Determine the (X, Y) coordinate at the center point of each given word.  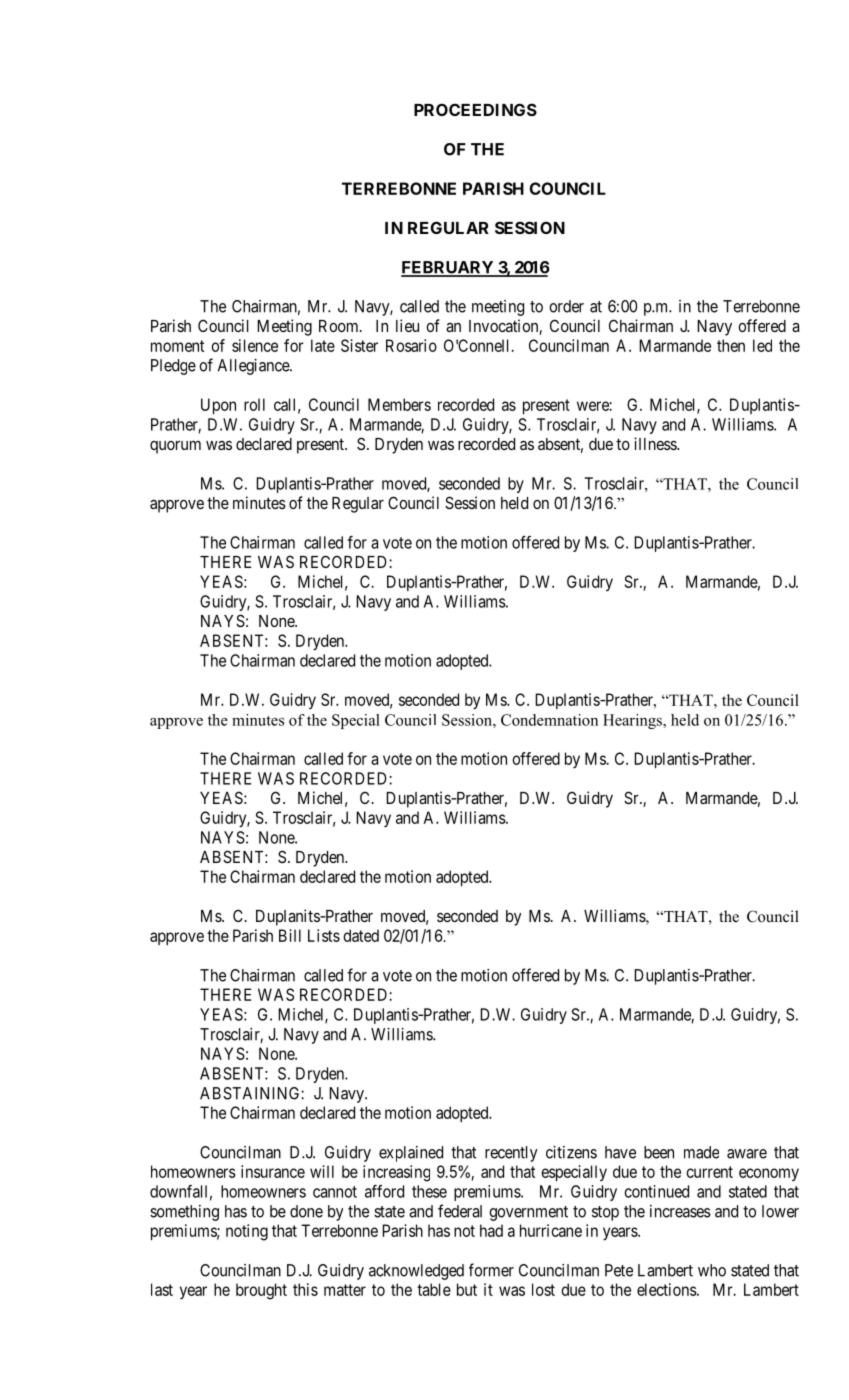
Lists (324, 935)
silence (255, 345)
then (731, 345)
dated (361, 935)
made (701, 1152)
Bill (290, 935)
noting (247, 1232)
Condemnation (549, 720)
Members (399, 404)
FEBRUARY (448, 268)
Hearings (633, 721)
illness (656, 443)
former (491, 1270)
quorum (175, 447)
